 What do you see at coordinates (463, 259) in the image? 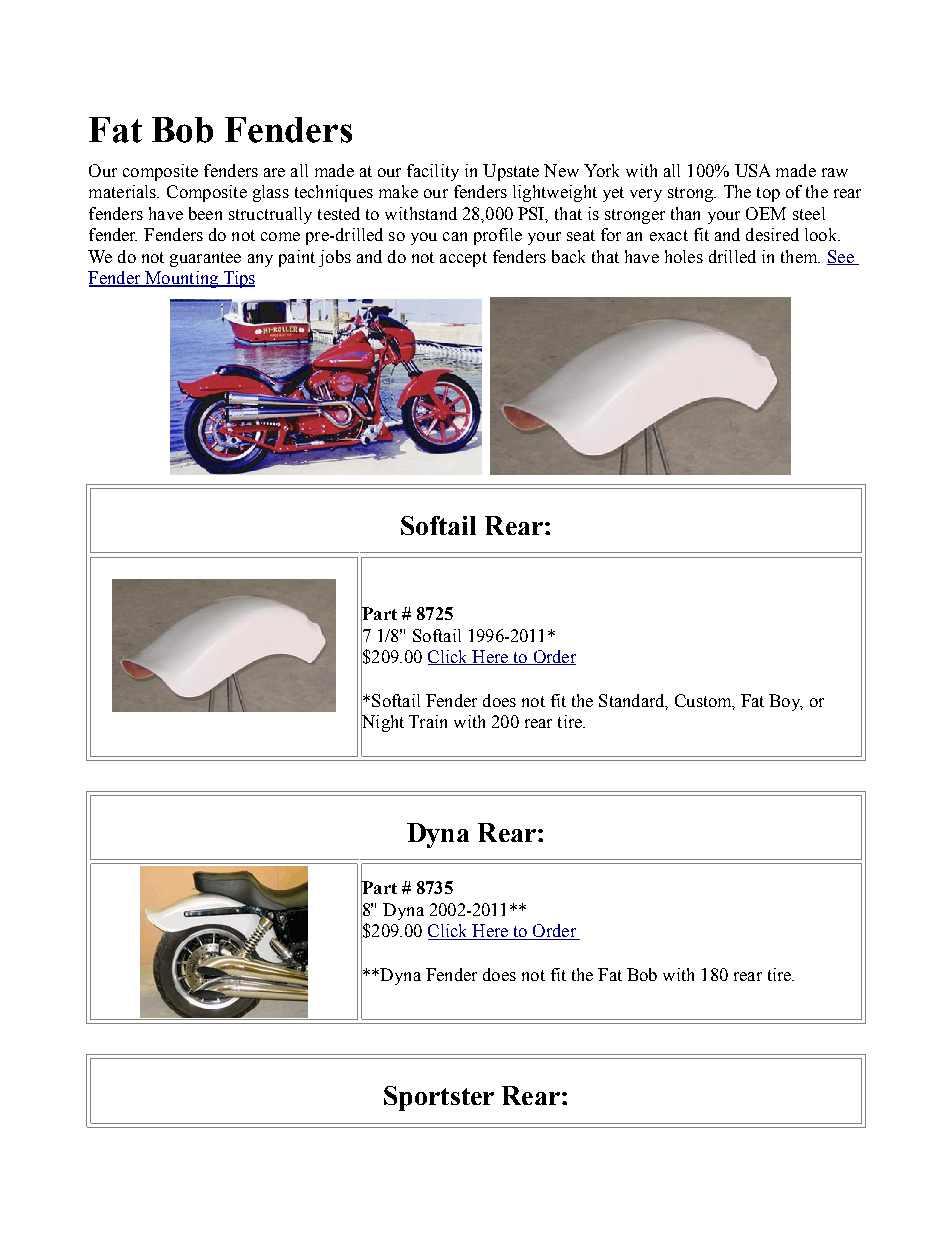
I see `accept` at bounding box center [463, 259].
